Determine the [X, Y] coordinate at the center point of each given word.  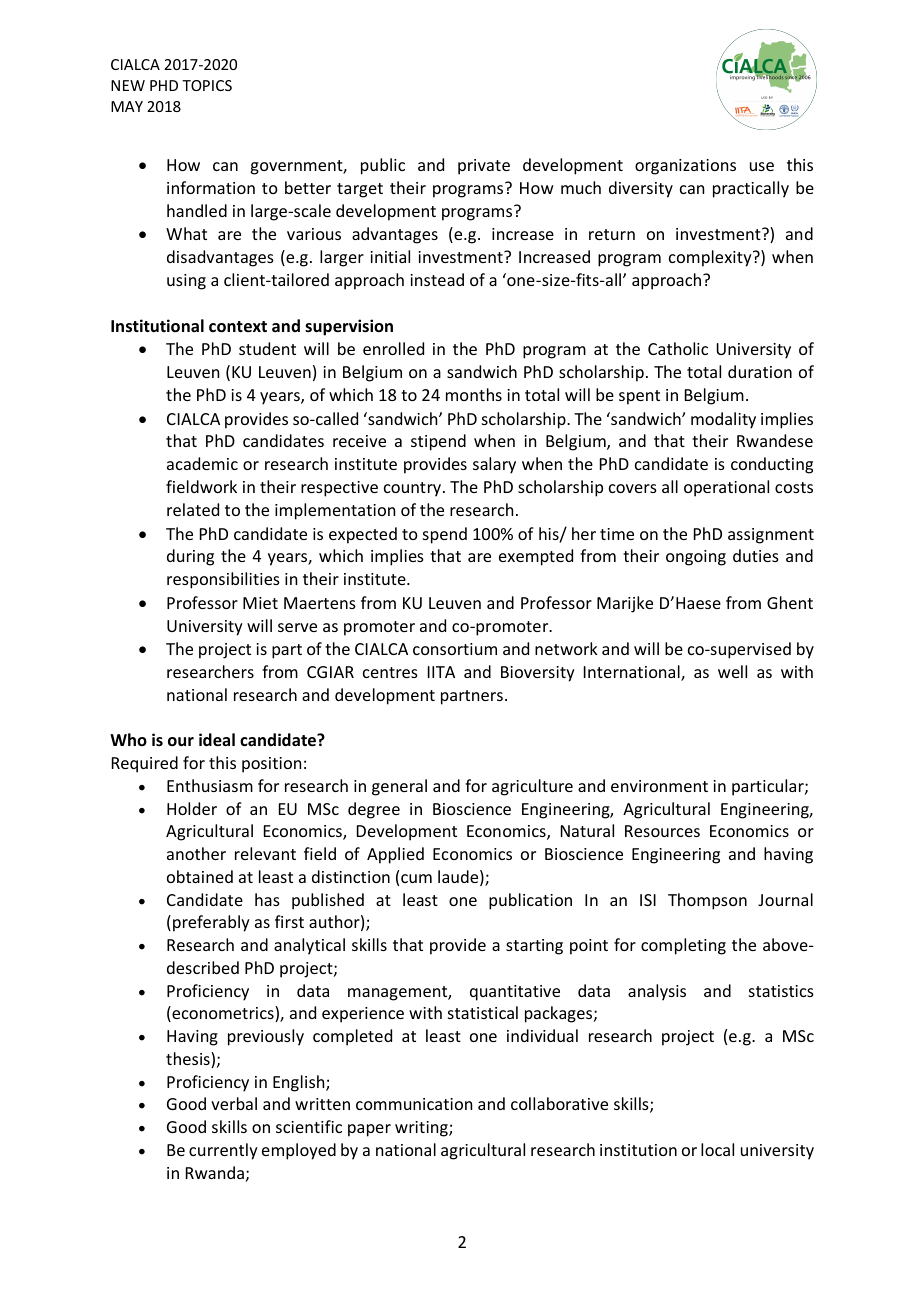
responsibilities [223, 580]
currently [223, 1151]
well [732, 671]
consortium [455, 649]
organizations [685, 167]
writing [422, 1129]
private [484, 167]
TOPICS [207, 85]
